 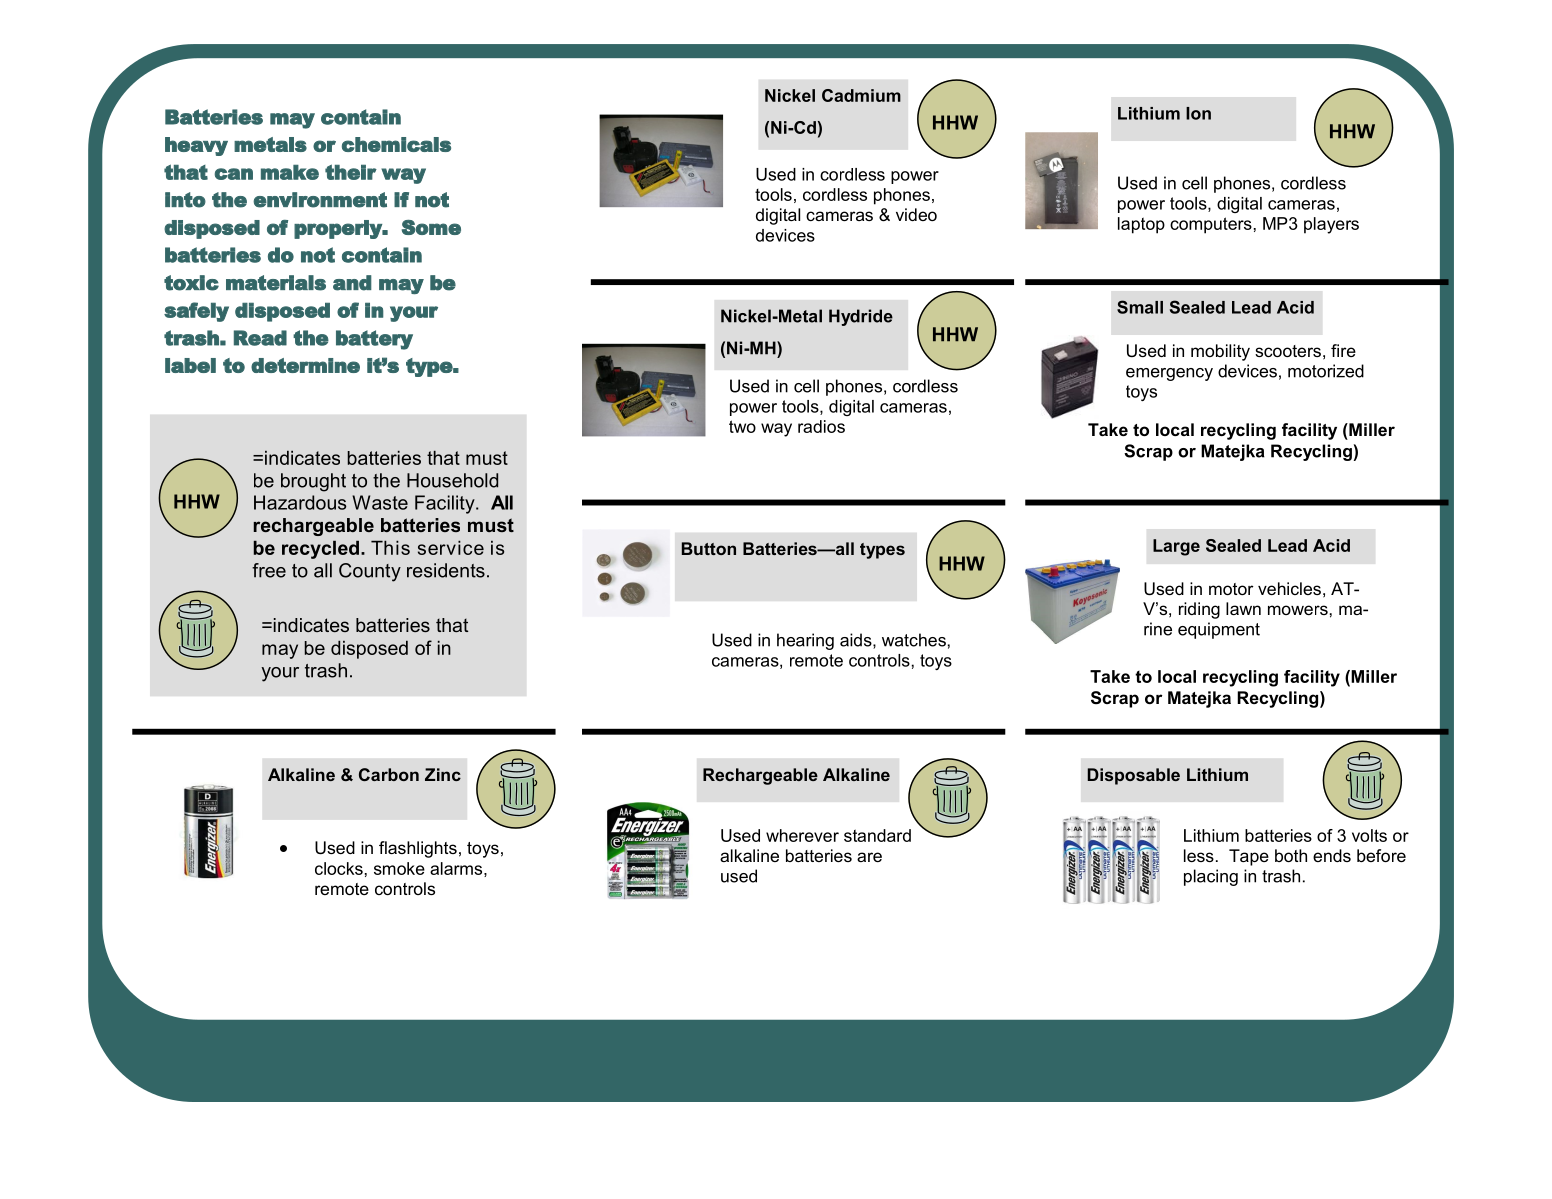 I want to click on chemicals, so click(x=396, y=144).
